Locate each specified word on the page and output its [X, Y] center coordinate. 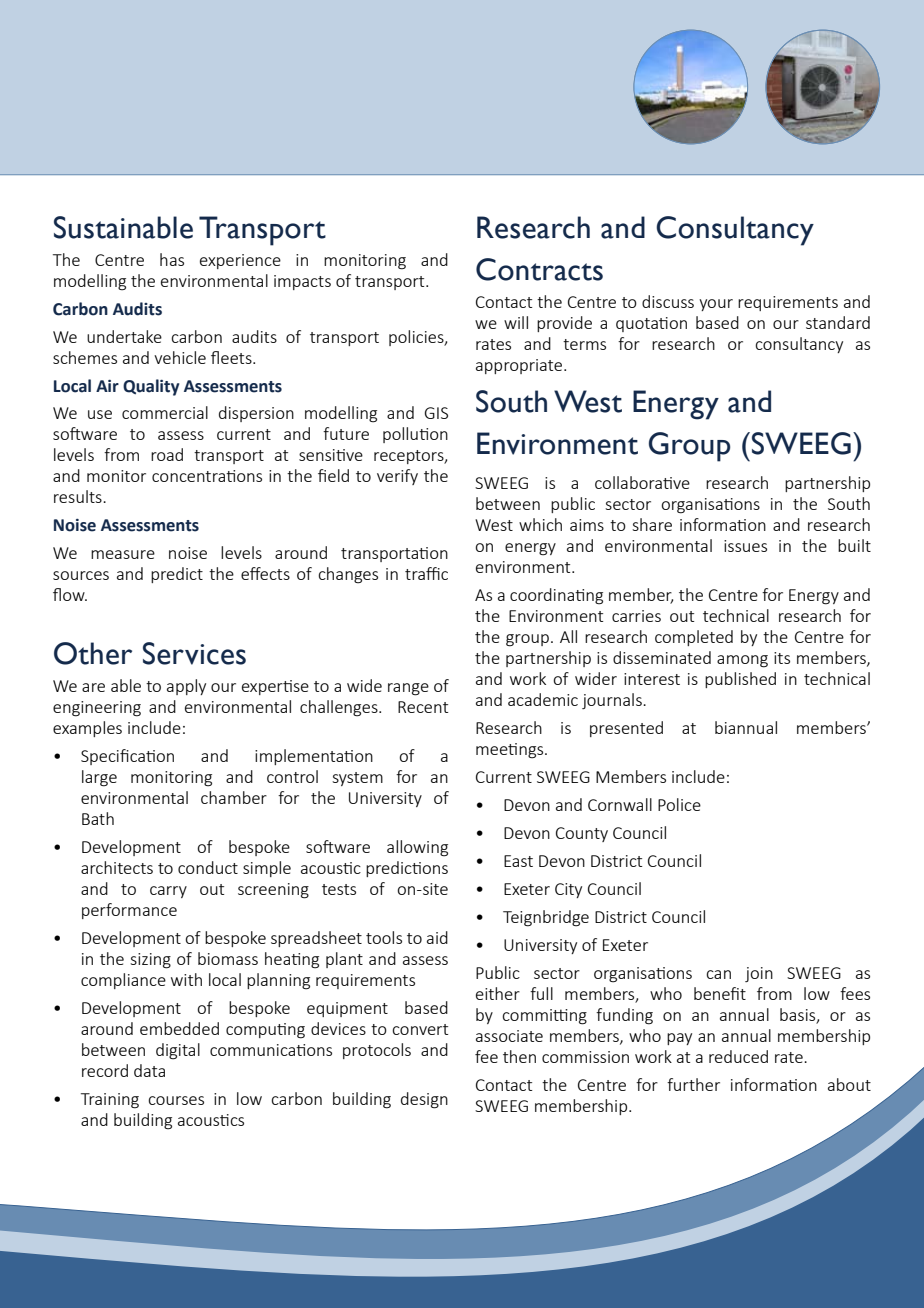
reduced [738, 1056]
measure [123, 554]
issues [745, 546]
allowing [417, 848]
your [716, 305]
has [172, 259]
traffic [426, 573]
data [149, 1070]
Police [679, 804]
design [424, 1100]
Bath [98, 818]
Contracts [539, 269]
